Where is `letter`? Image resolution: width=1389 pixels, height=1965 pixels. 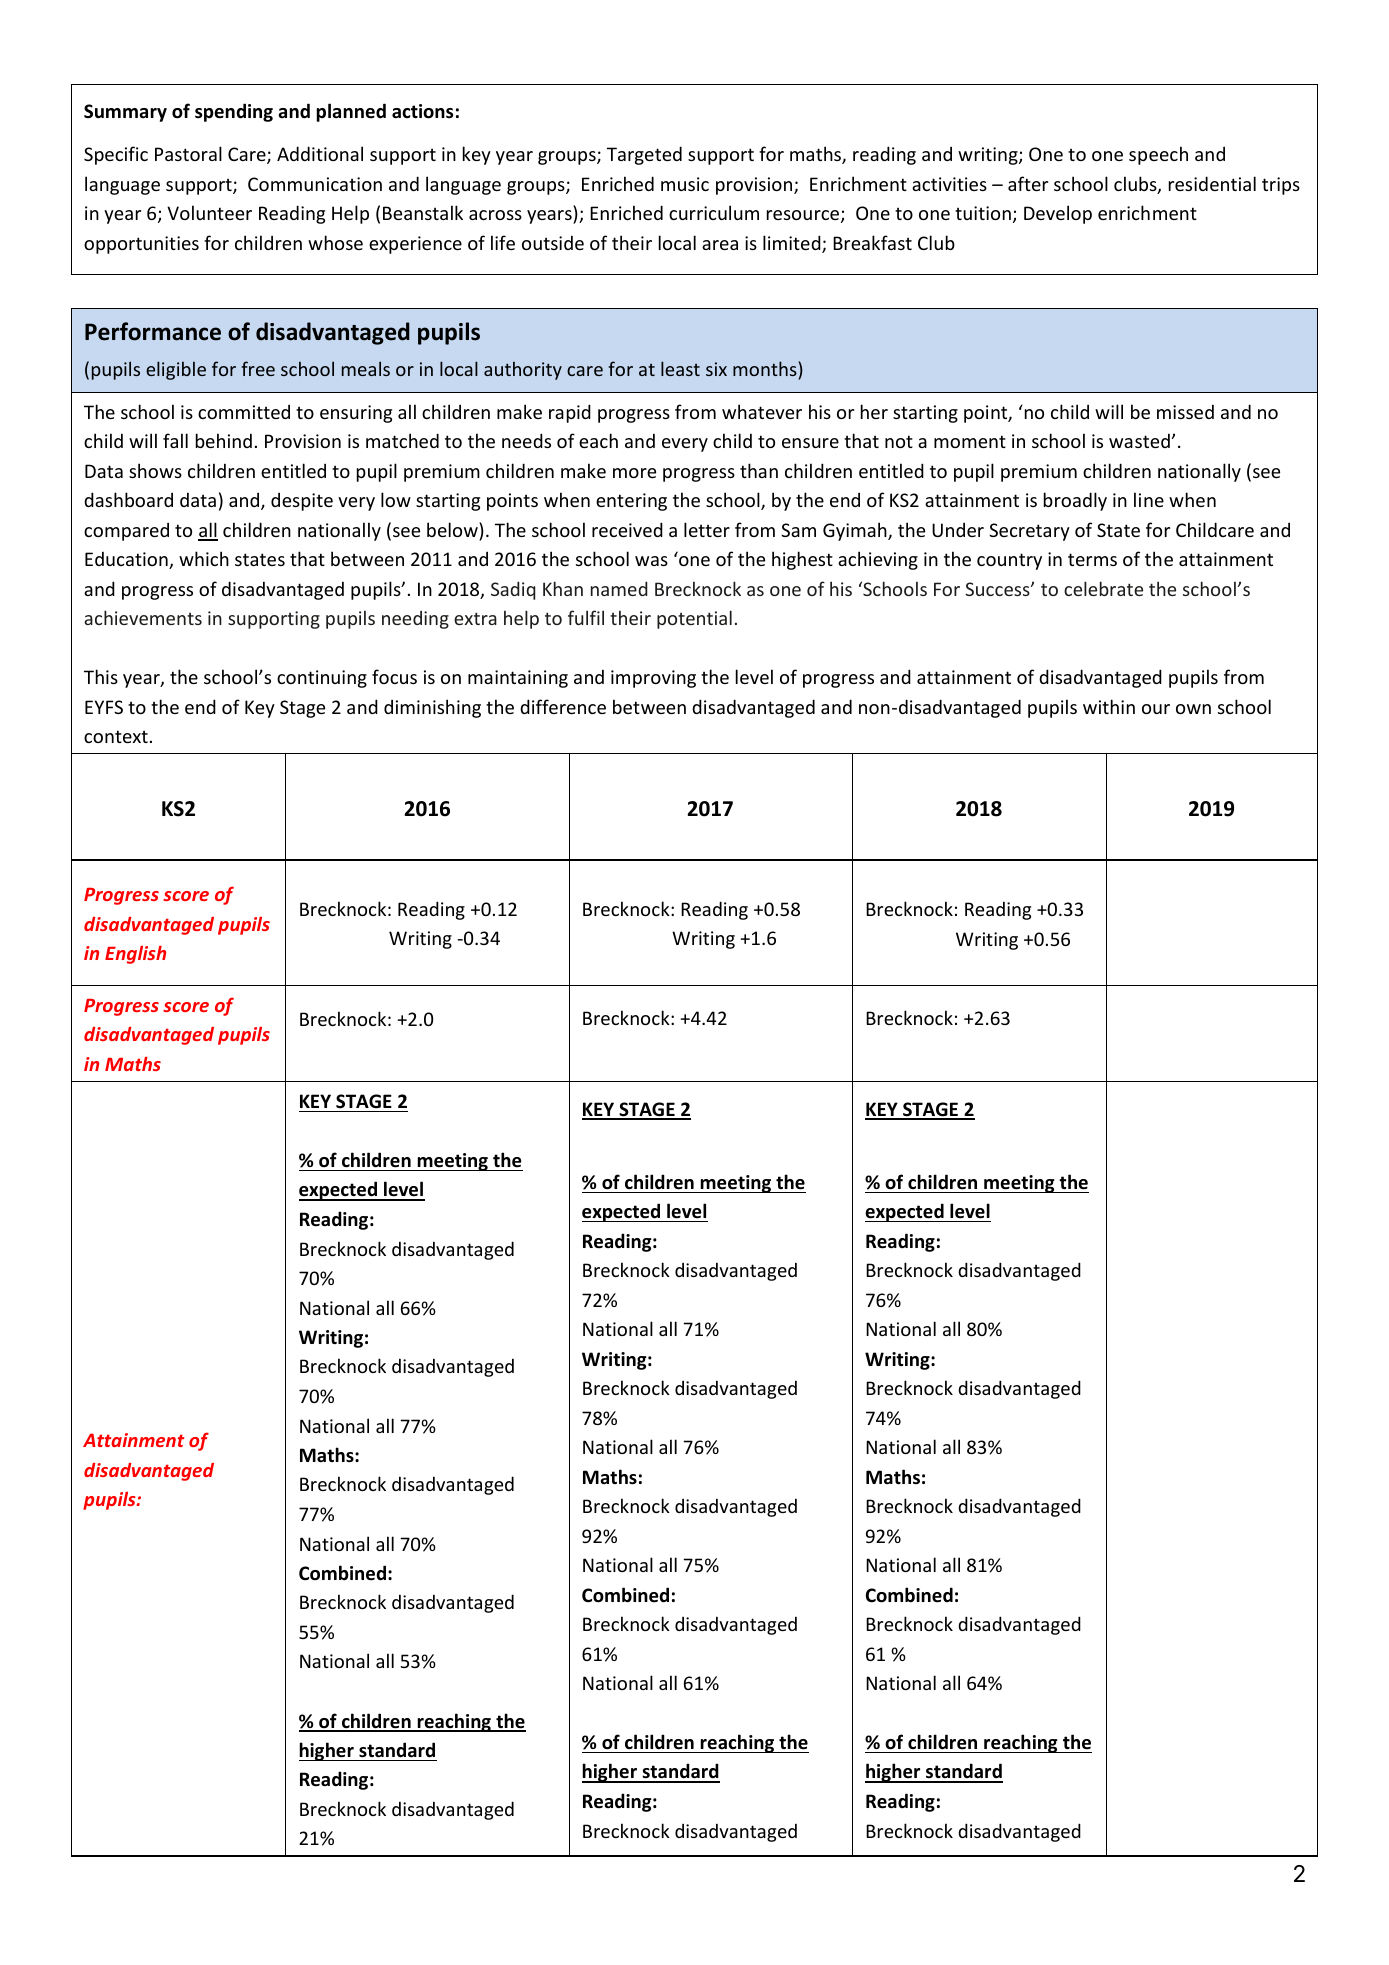 letter is located at coordinates (707, 529).
